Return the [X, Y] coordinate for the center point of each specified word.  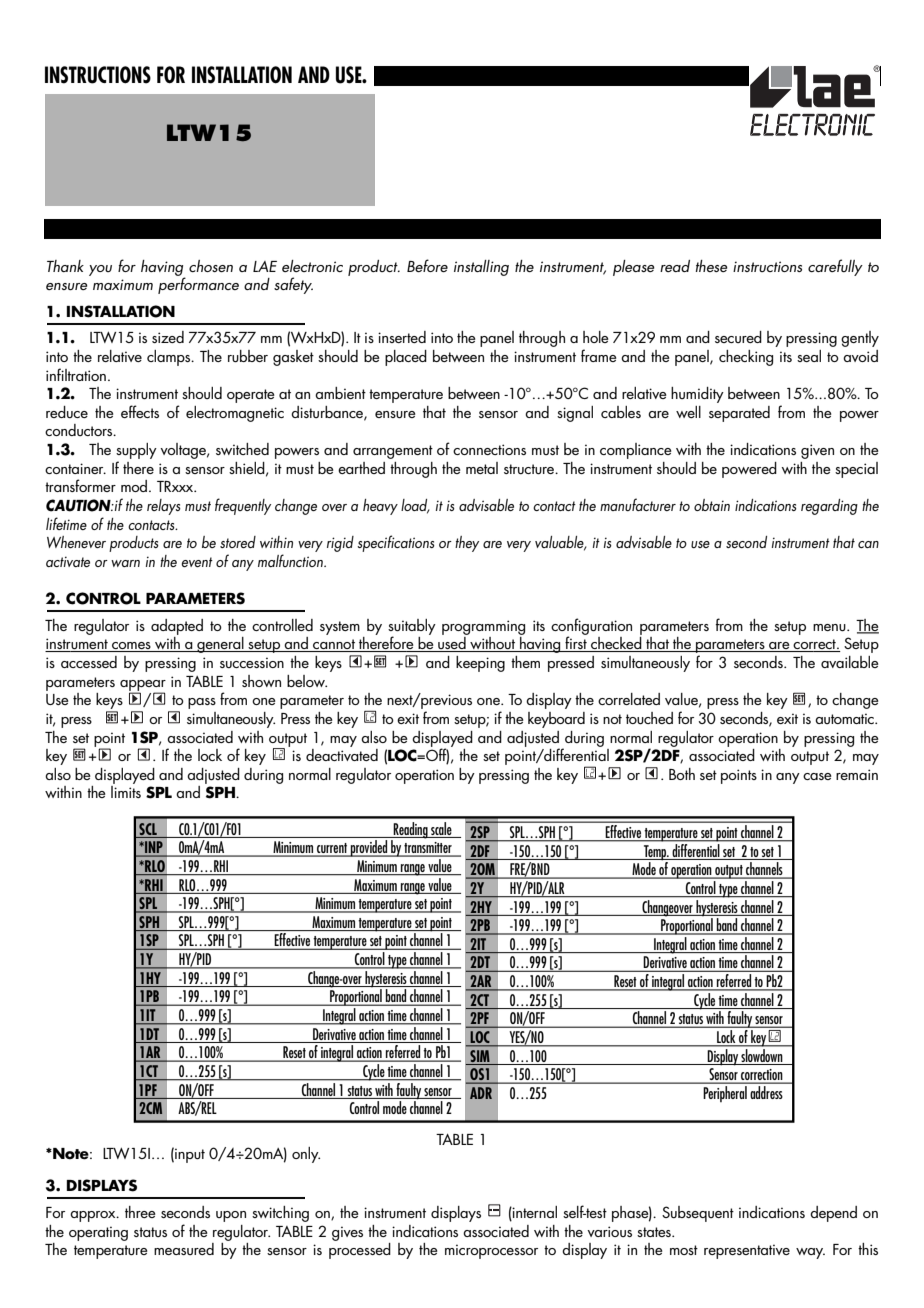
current [332, 849]
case [817, 776]
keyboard [556, 720]
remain [857, 774]
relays [164, 507]
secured [738, 337]
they [467, 544]
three [140, 1212]
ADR [481, 1093]
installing [481, 268]
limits [126, 792]
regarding [829, 507]
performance [198, 285]
